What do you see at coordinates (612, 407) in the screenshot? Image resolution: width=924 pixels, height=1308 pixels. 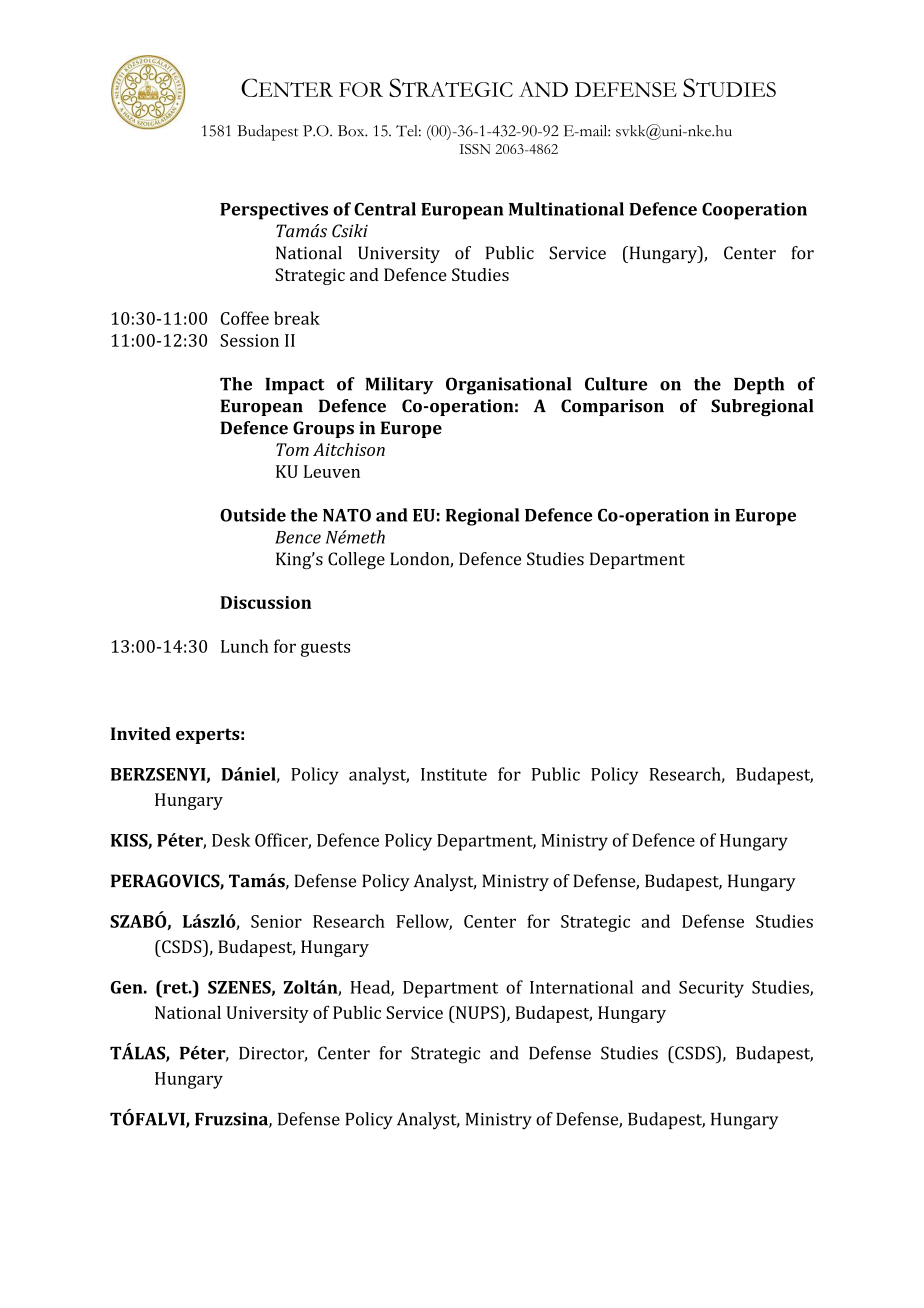 I see `Comparison` at bounding box center [612, 407].
